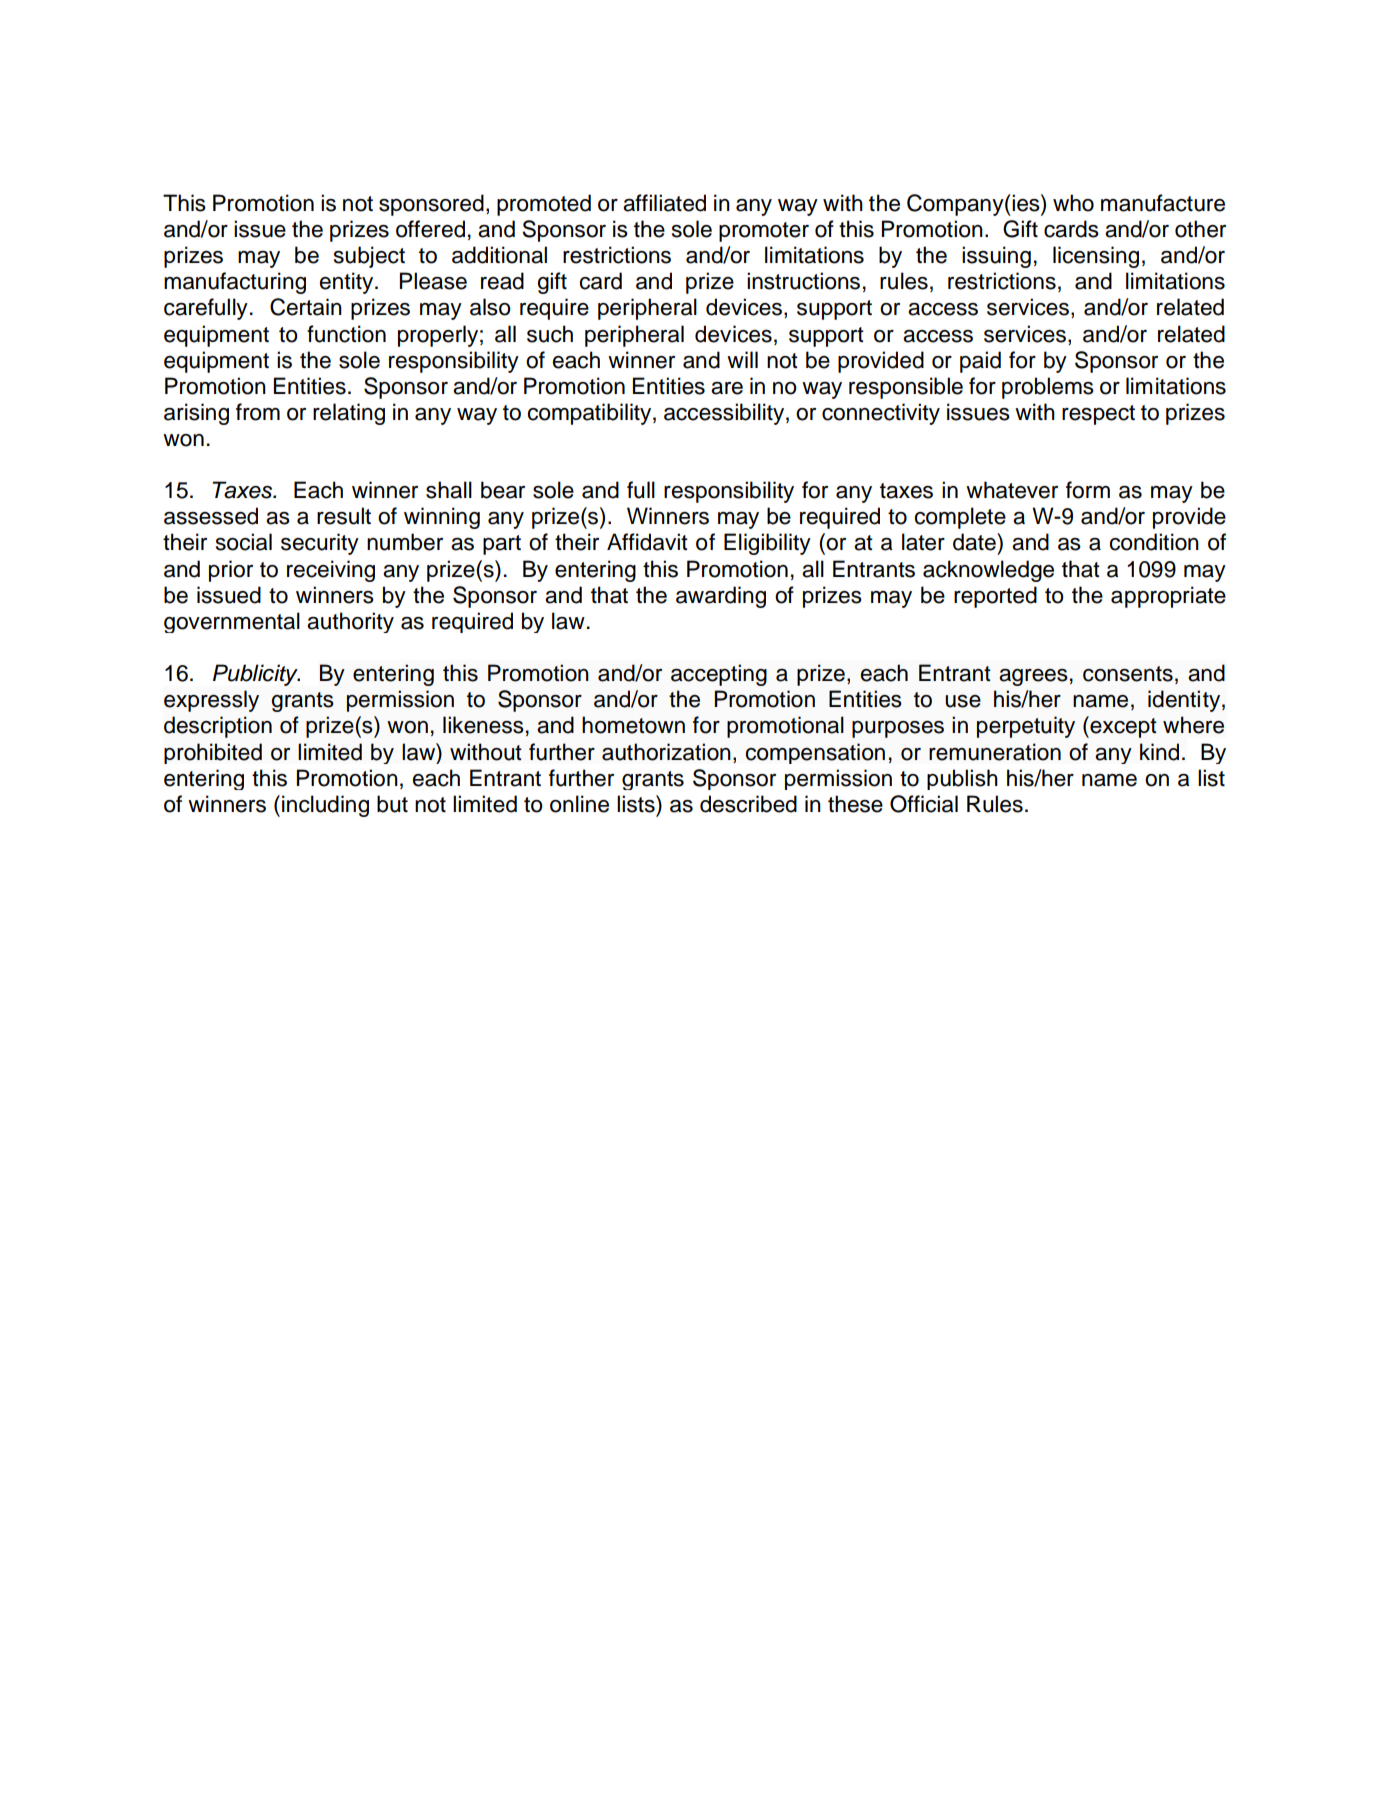 The width and height of the screenshot is (1390, 1799). What do you see at coordinates (1128, 674) in the screenshot?
I see `consents` at bounding box center [1128, 674].
